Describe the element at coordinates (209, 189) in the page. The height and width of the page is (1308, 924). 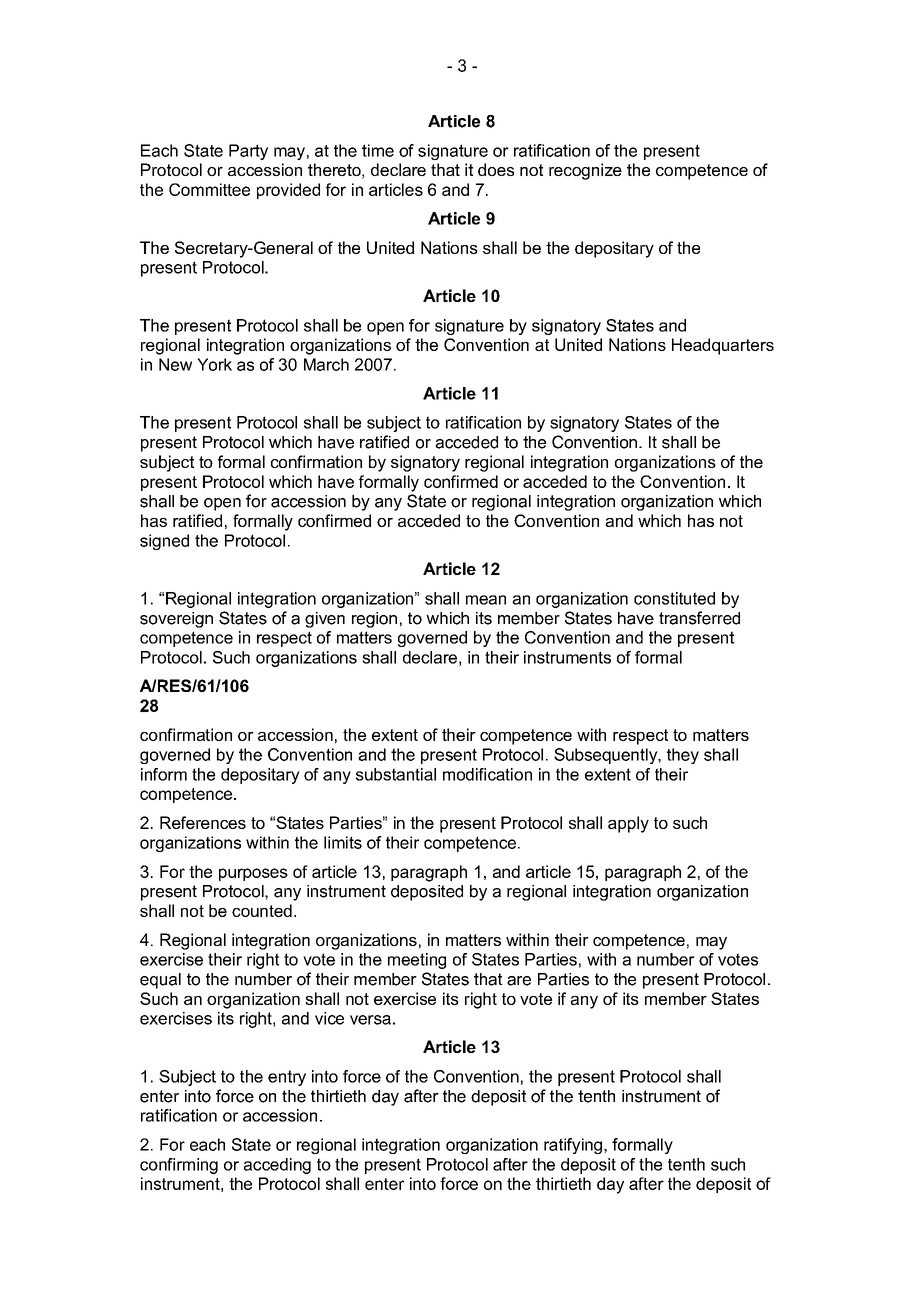
I see `Committee` at that location.
